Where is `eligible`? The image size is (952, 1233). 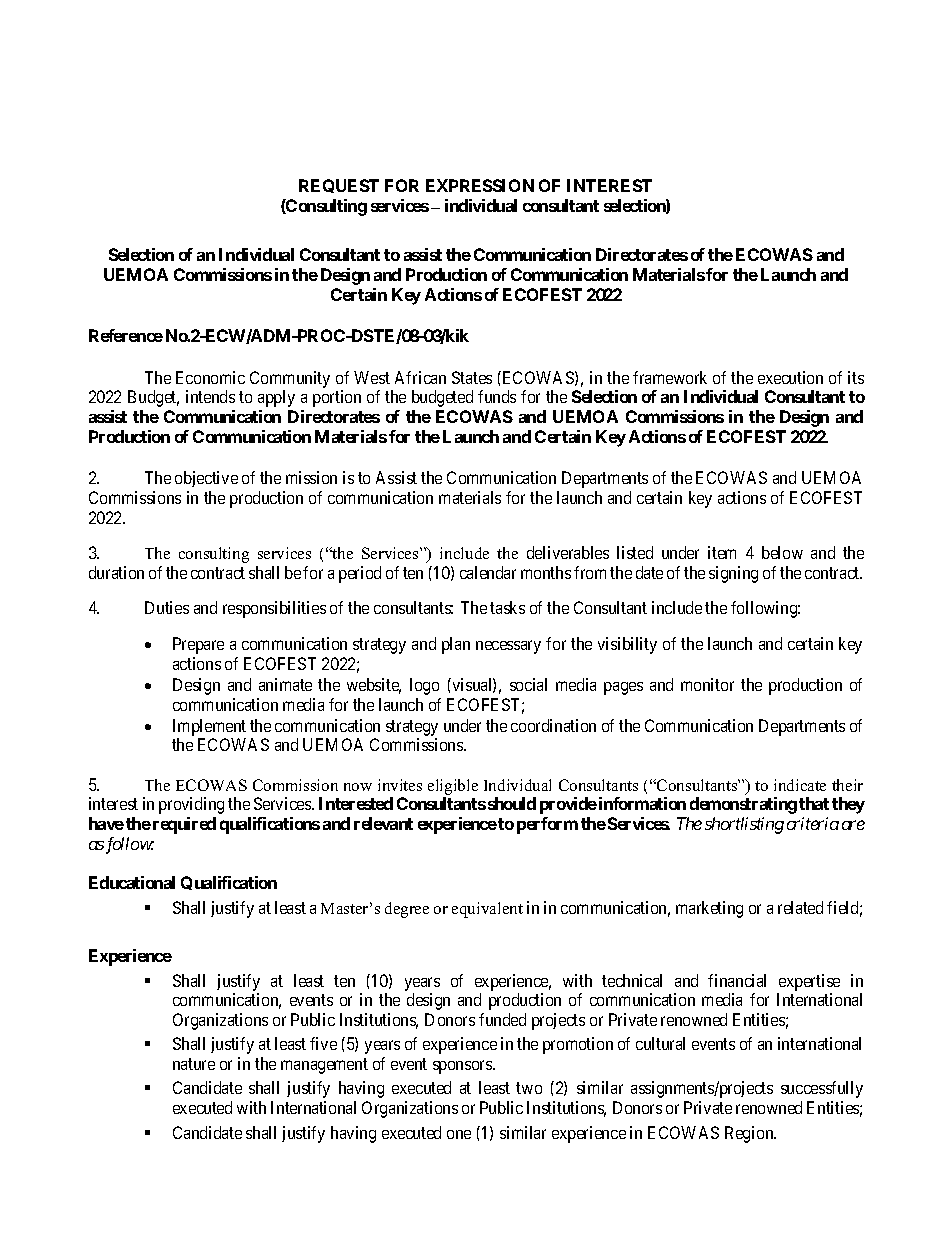
eligible is located at coordinates (453, 787).
